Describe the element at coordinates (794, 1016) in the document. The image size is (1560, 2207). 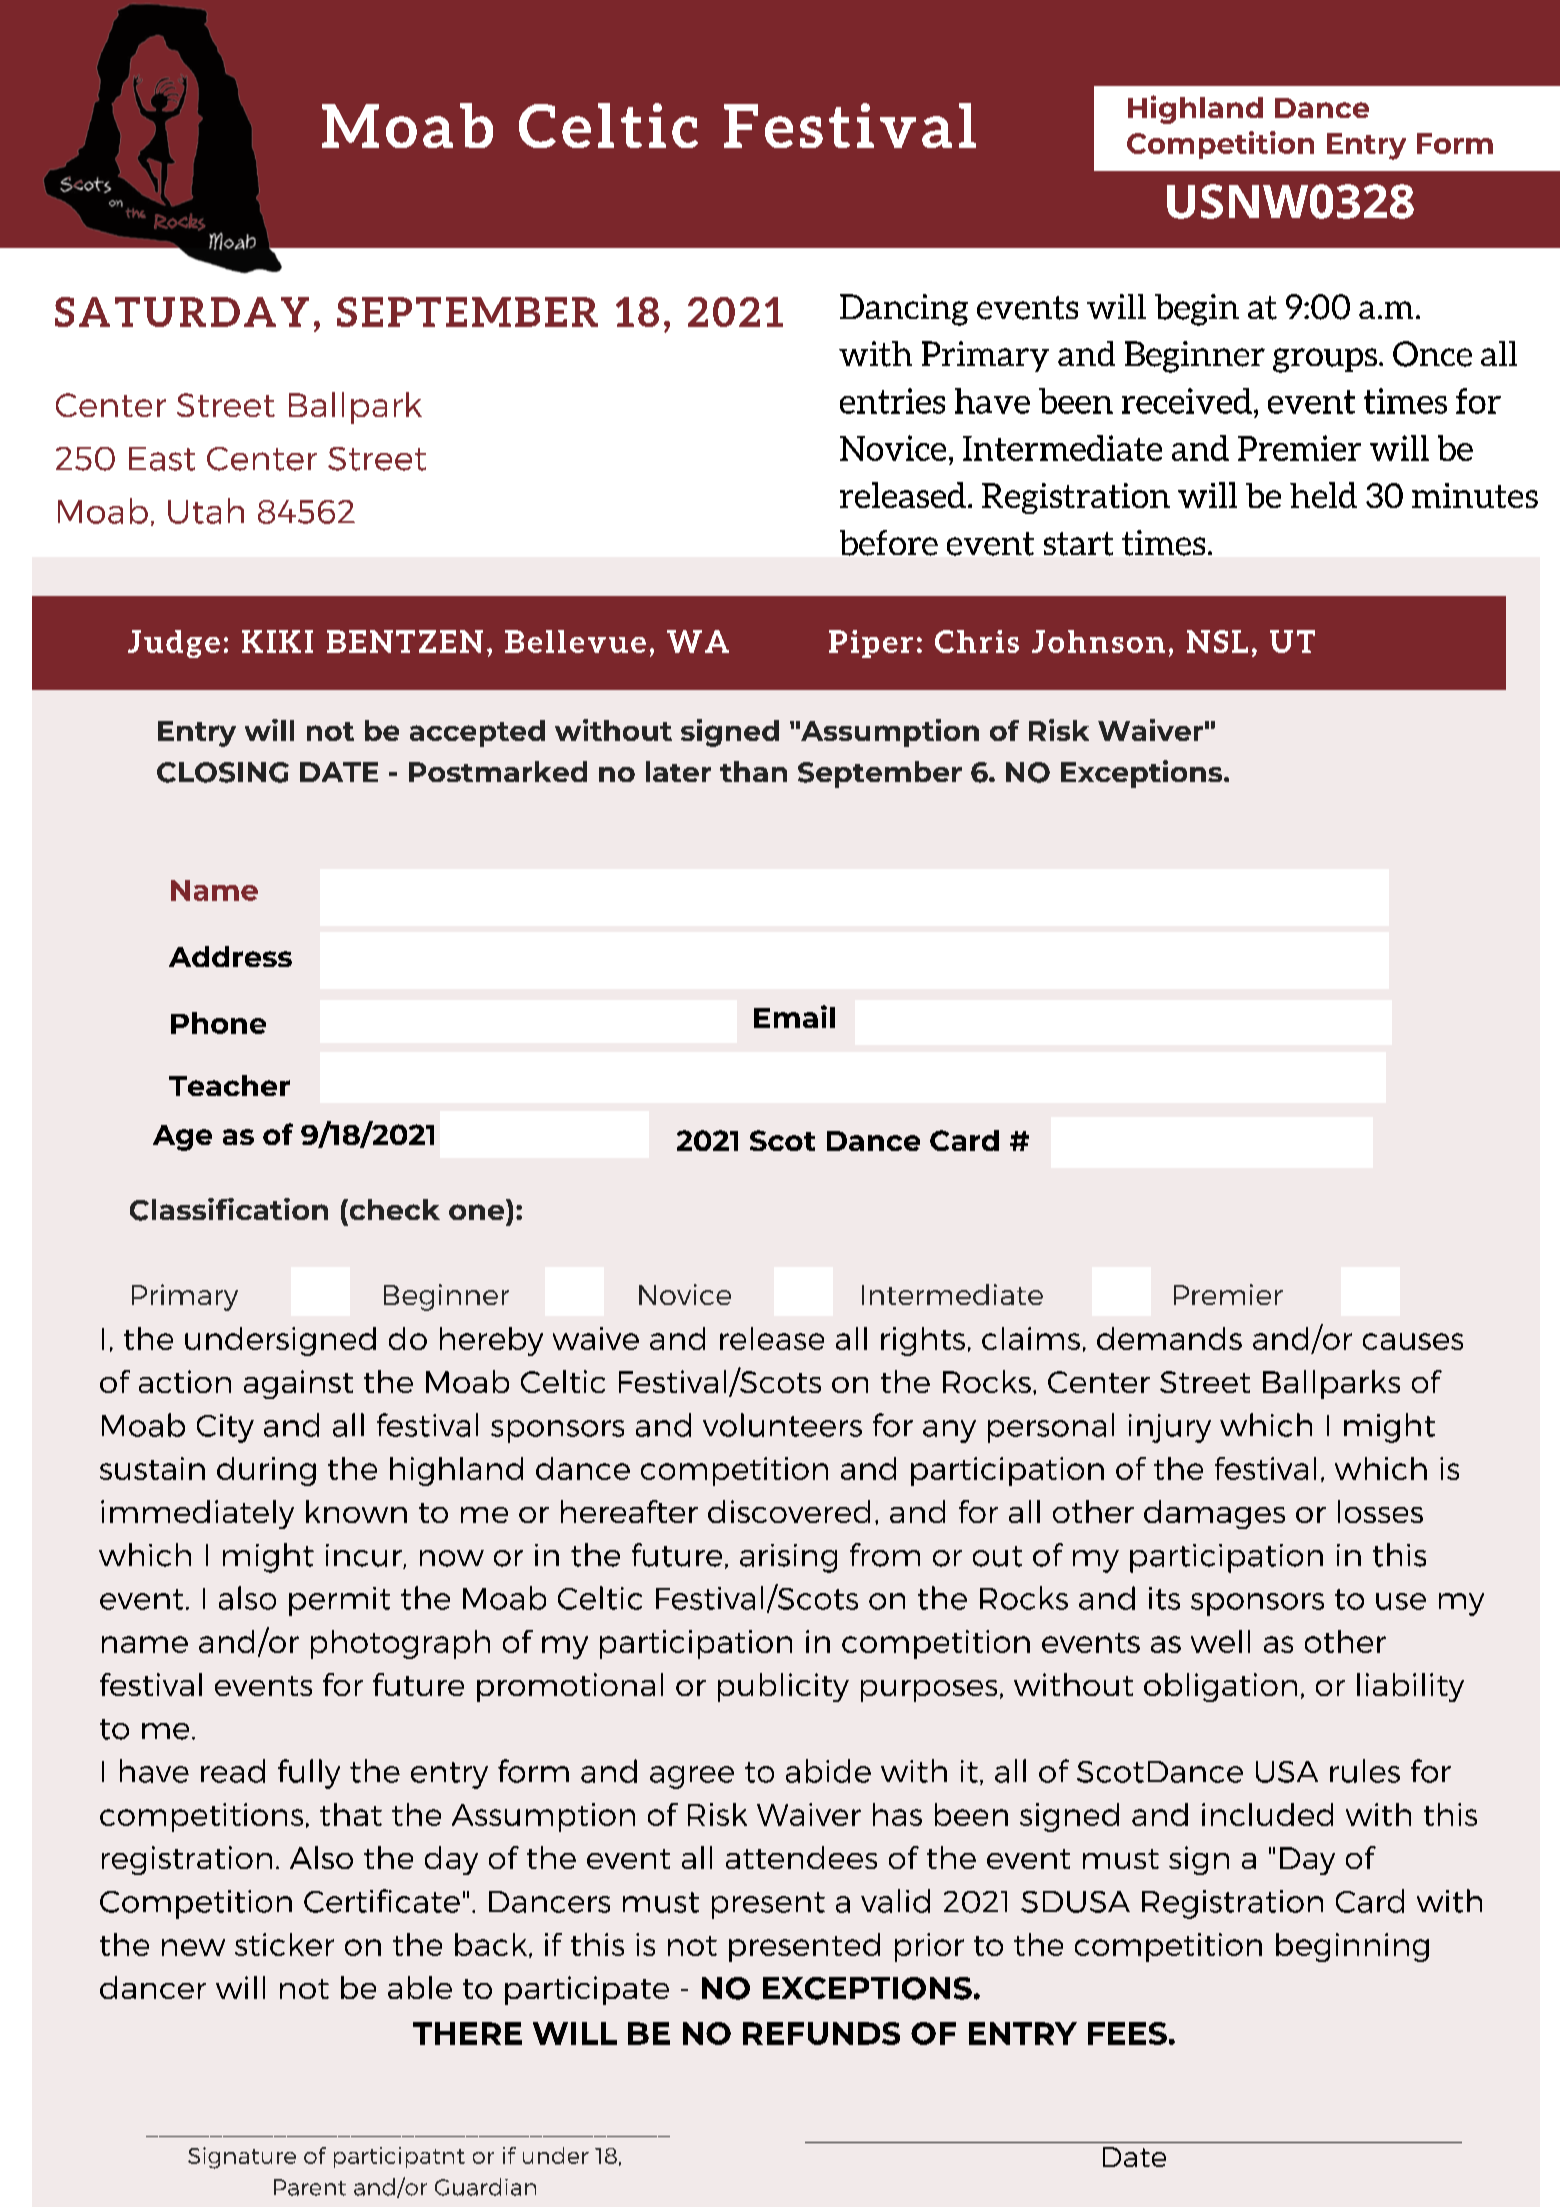
I see `Email` at that location.
